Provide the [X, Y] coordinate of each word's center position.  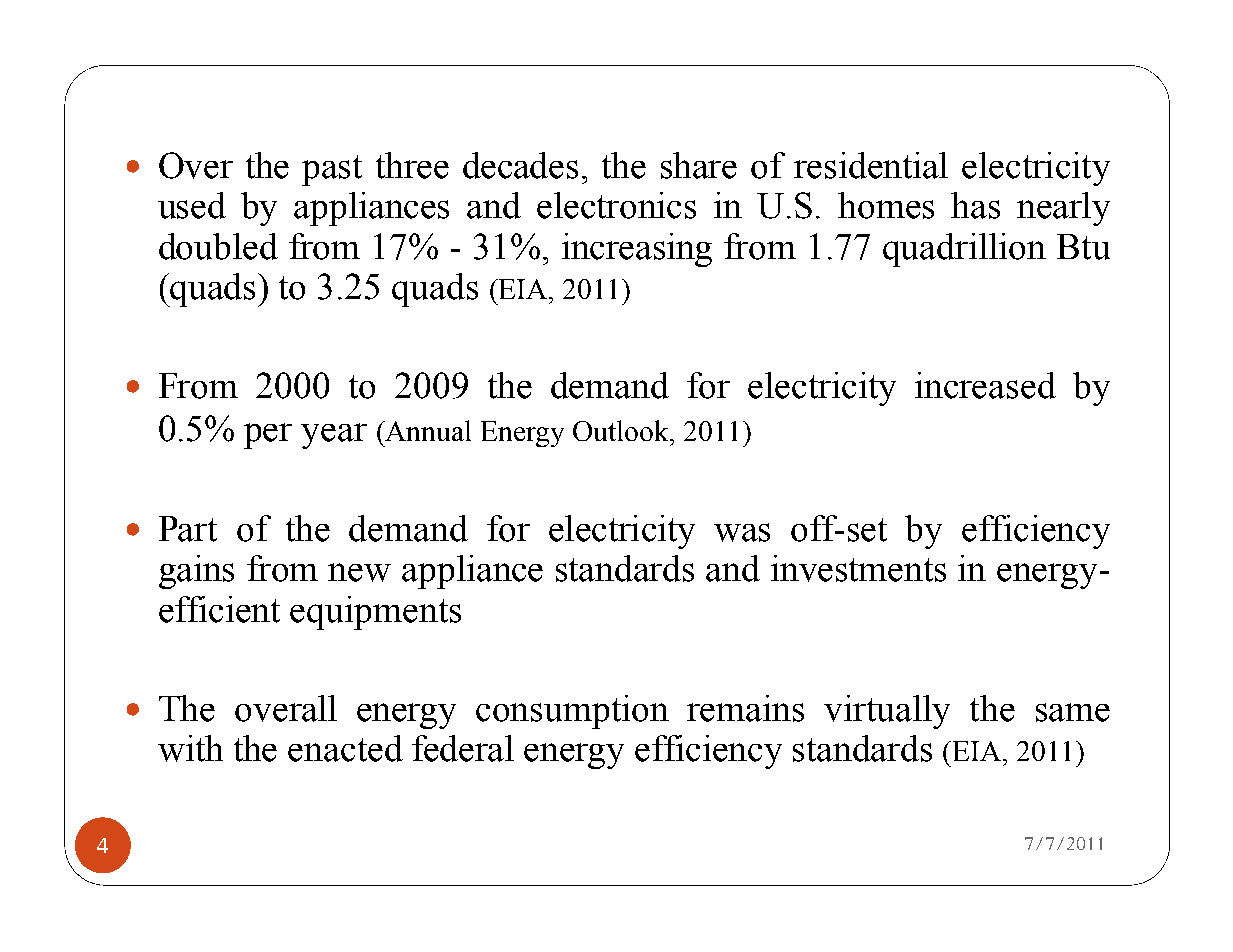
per [268, 436]
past [332, 170]
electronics [616, 205]
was [742, 532]
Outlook [622, 430]
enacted [345, 748]
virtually [887, 712]
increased [985, 385]
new [359, 572]
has [975, 205]
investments [858, 568]
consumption [572, 712]
